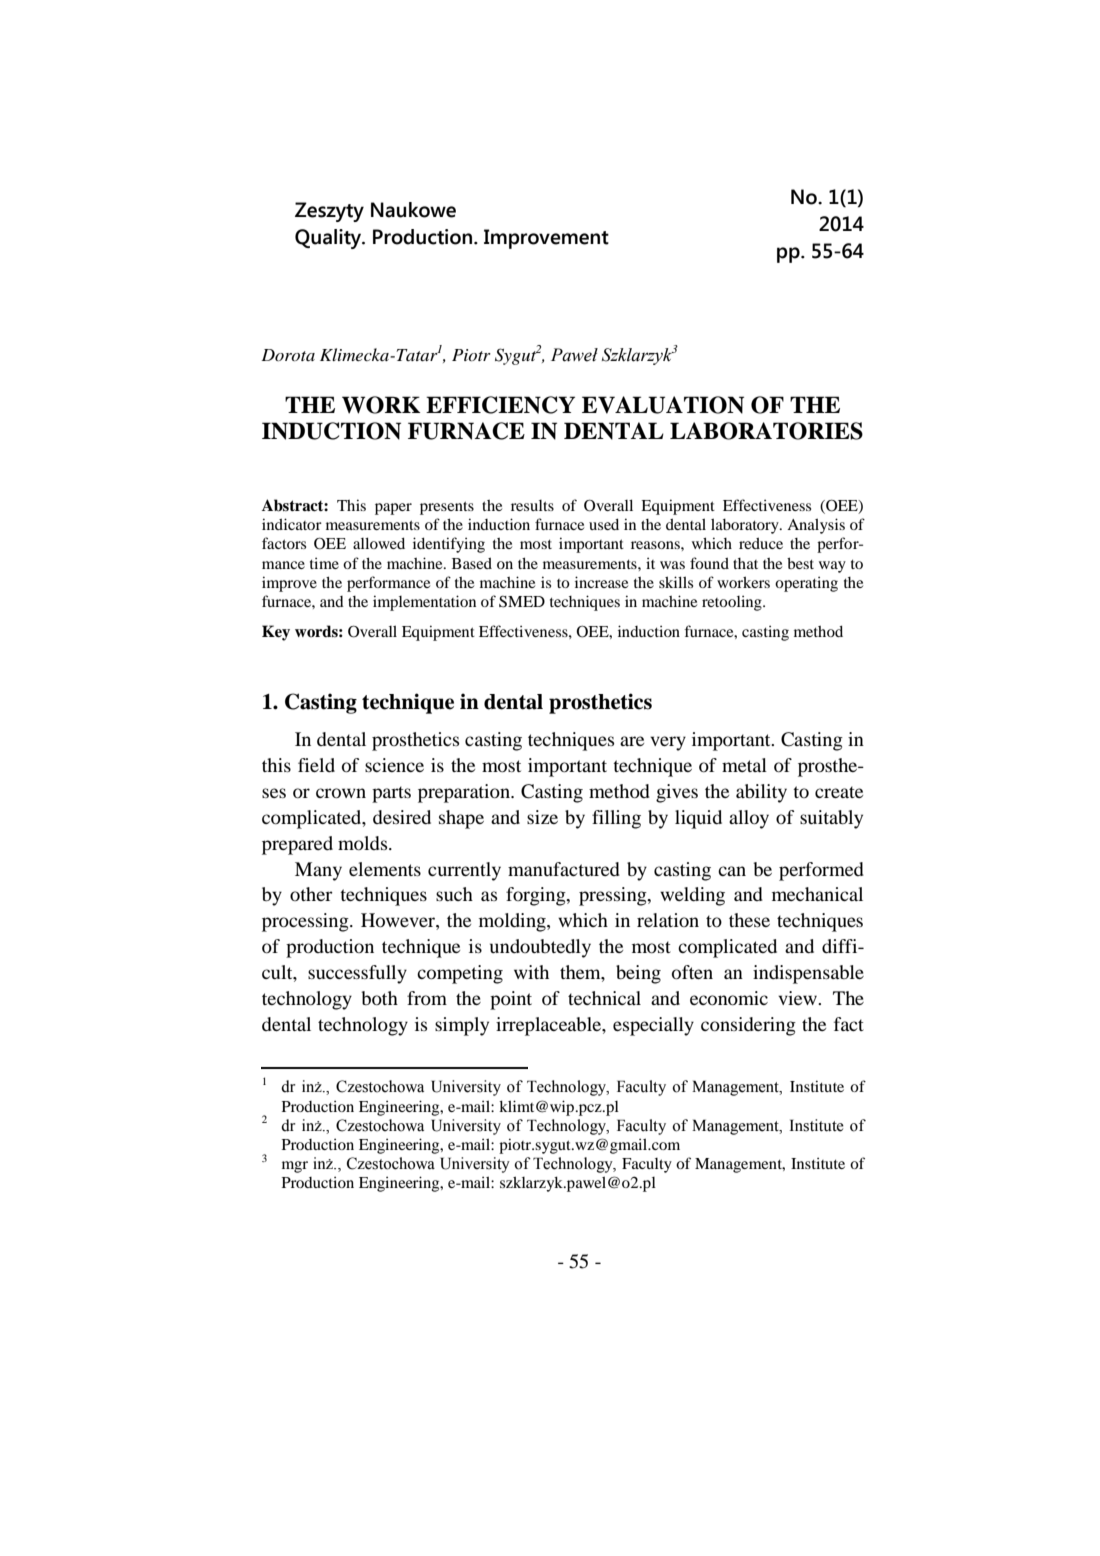 The image size is (1100, 1556). What do you see at coordinates (462, 1026) in the screenshot?
I see `simply` at bounding box center [462, 1026].
